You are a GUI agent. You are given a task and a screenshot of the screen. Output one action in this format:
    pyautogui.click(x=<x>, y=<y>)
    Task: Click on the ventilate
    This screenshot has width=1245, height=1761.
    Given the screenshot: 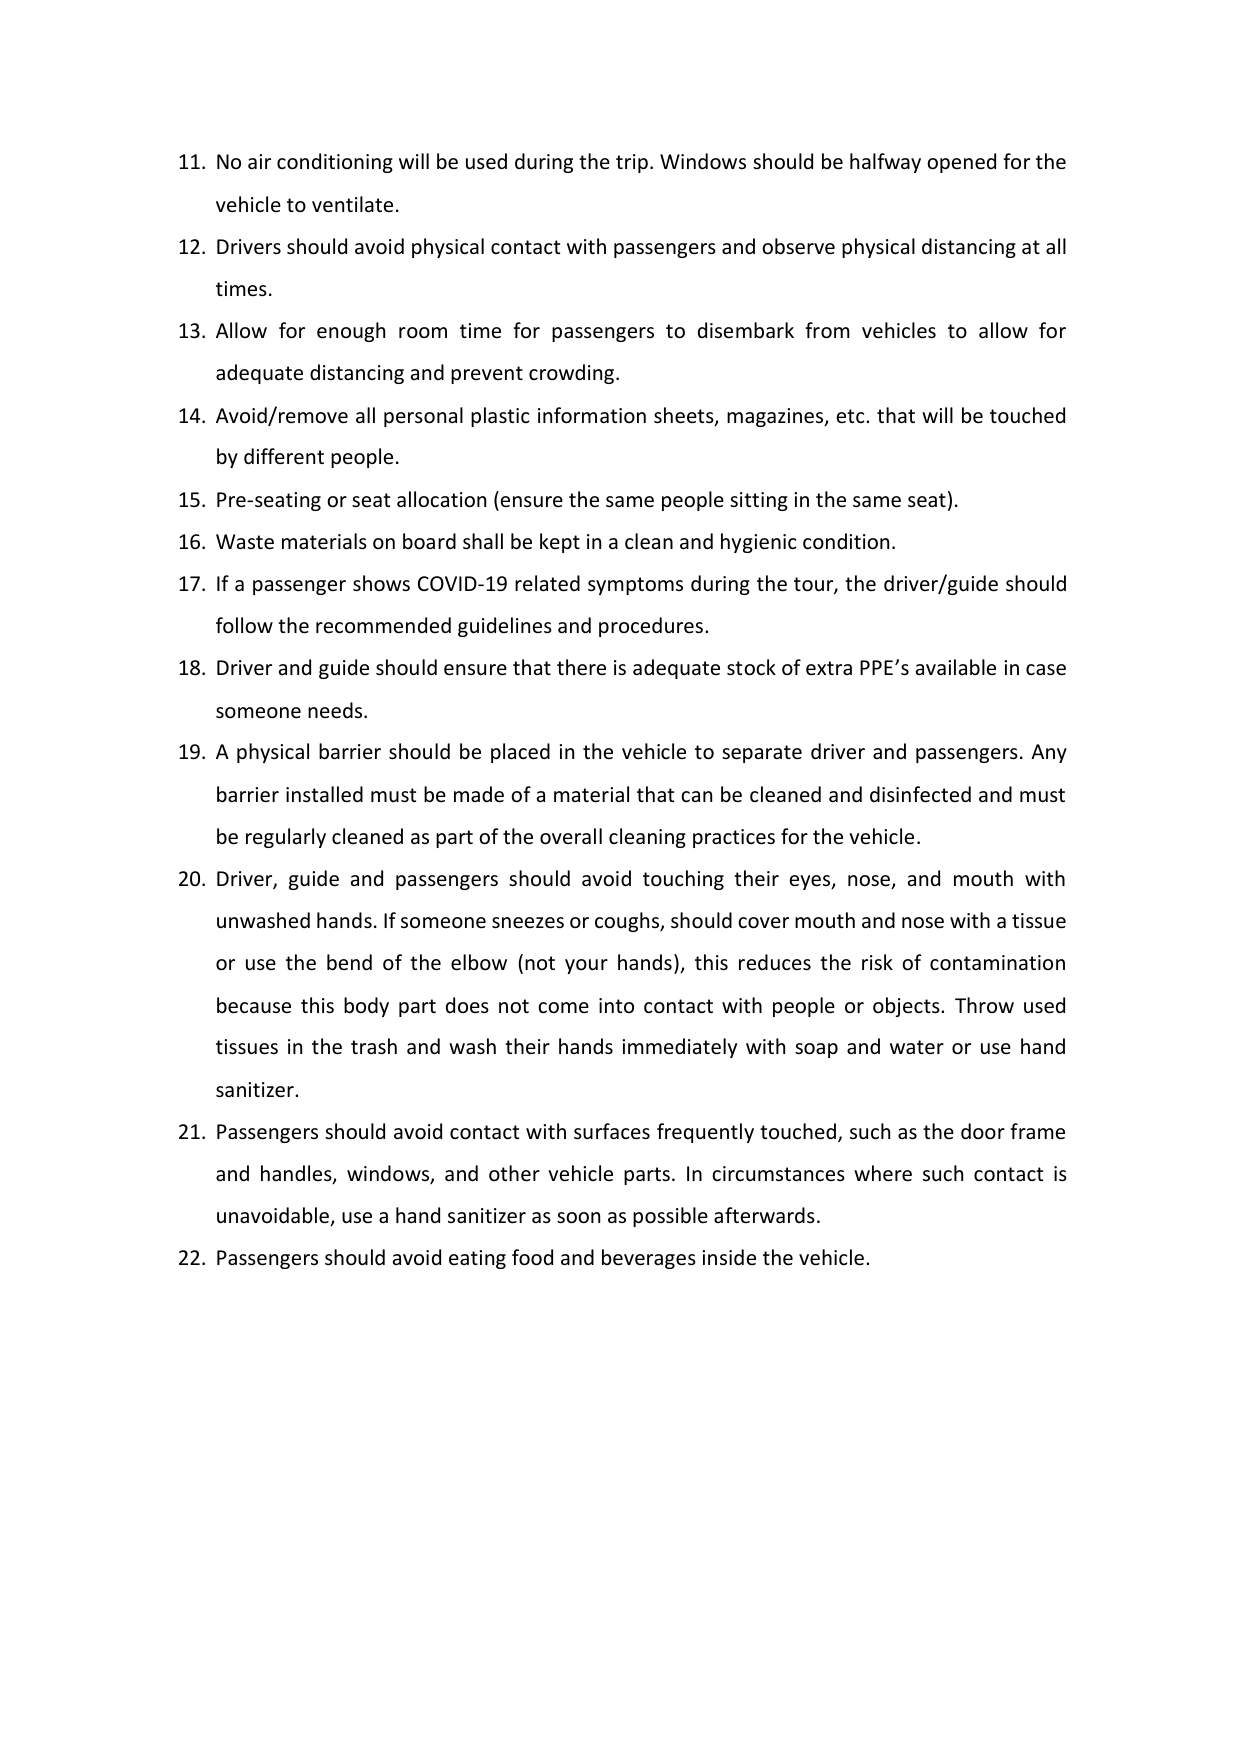 What is the action you would take?
    pyautogui.click(x=352, y=204)
